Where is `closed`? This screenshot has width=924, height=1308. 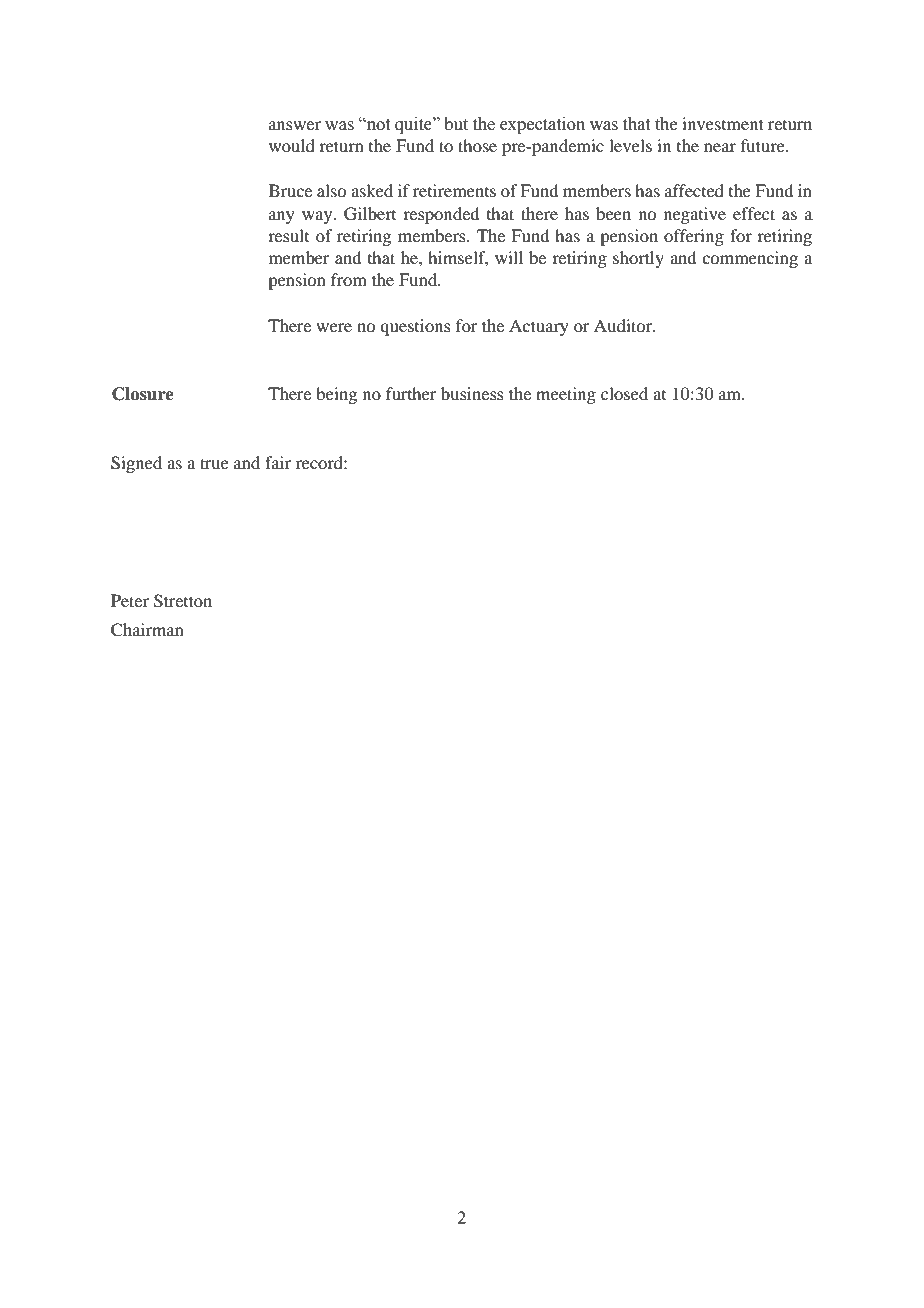 closed is located at coordinates (624, 393).
